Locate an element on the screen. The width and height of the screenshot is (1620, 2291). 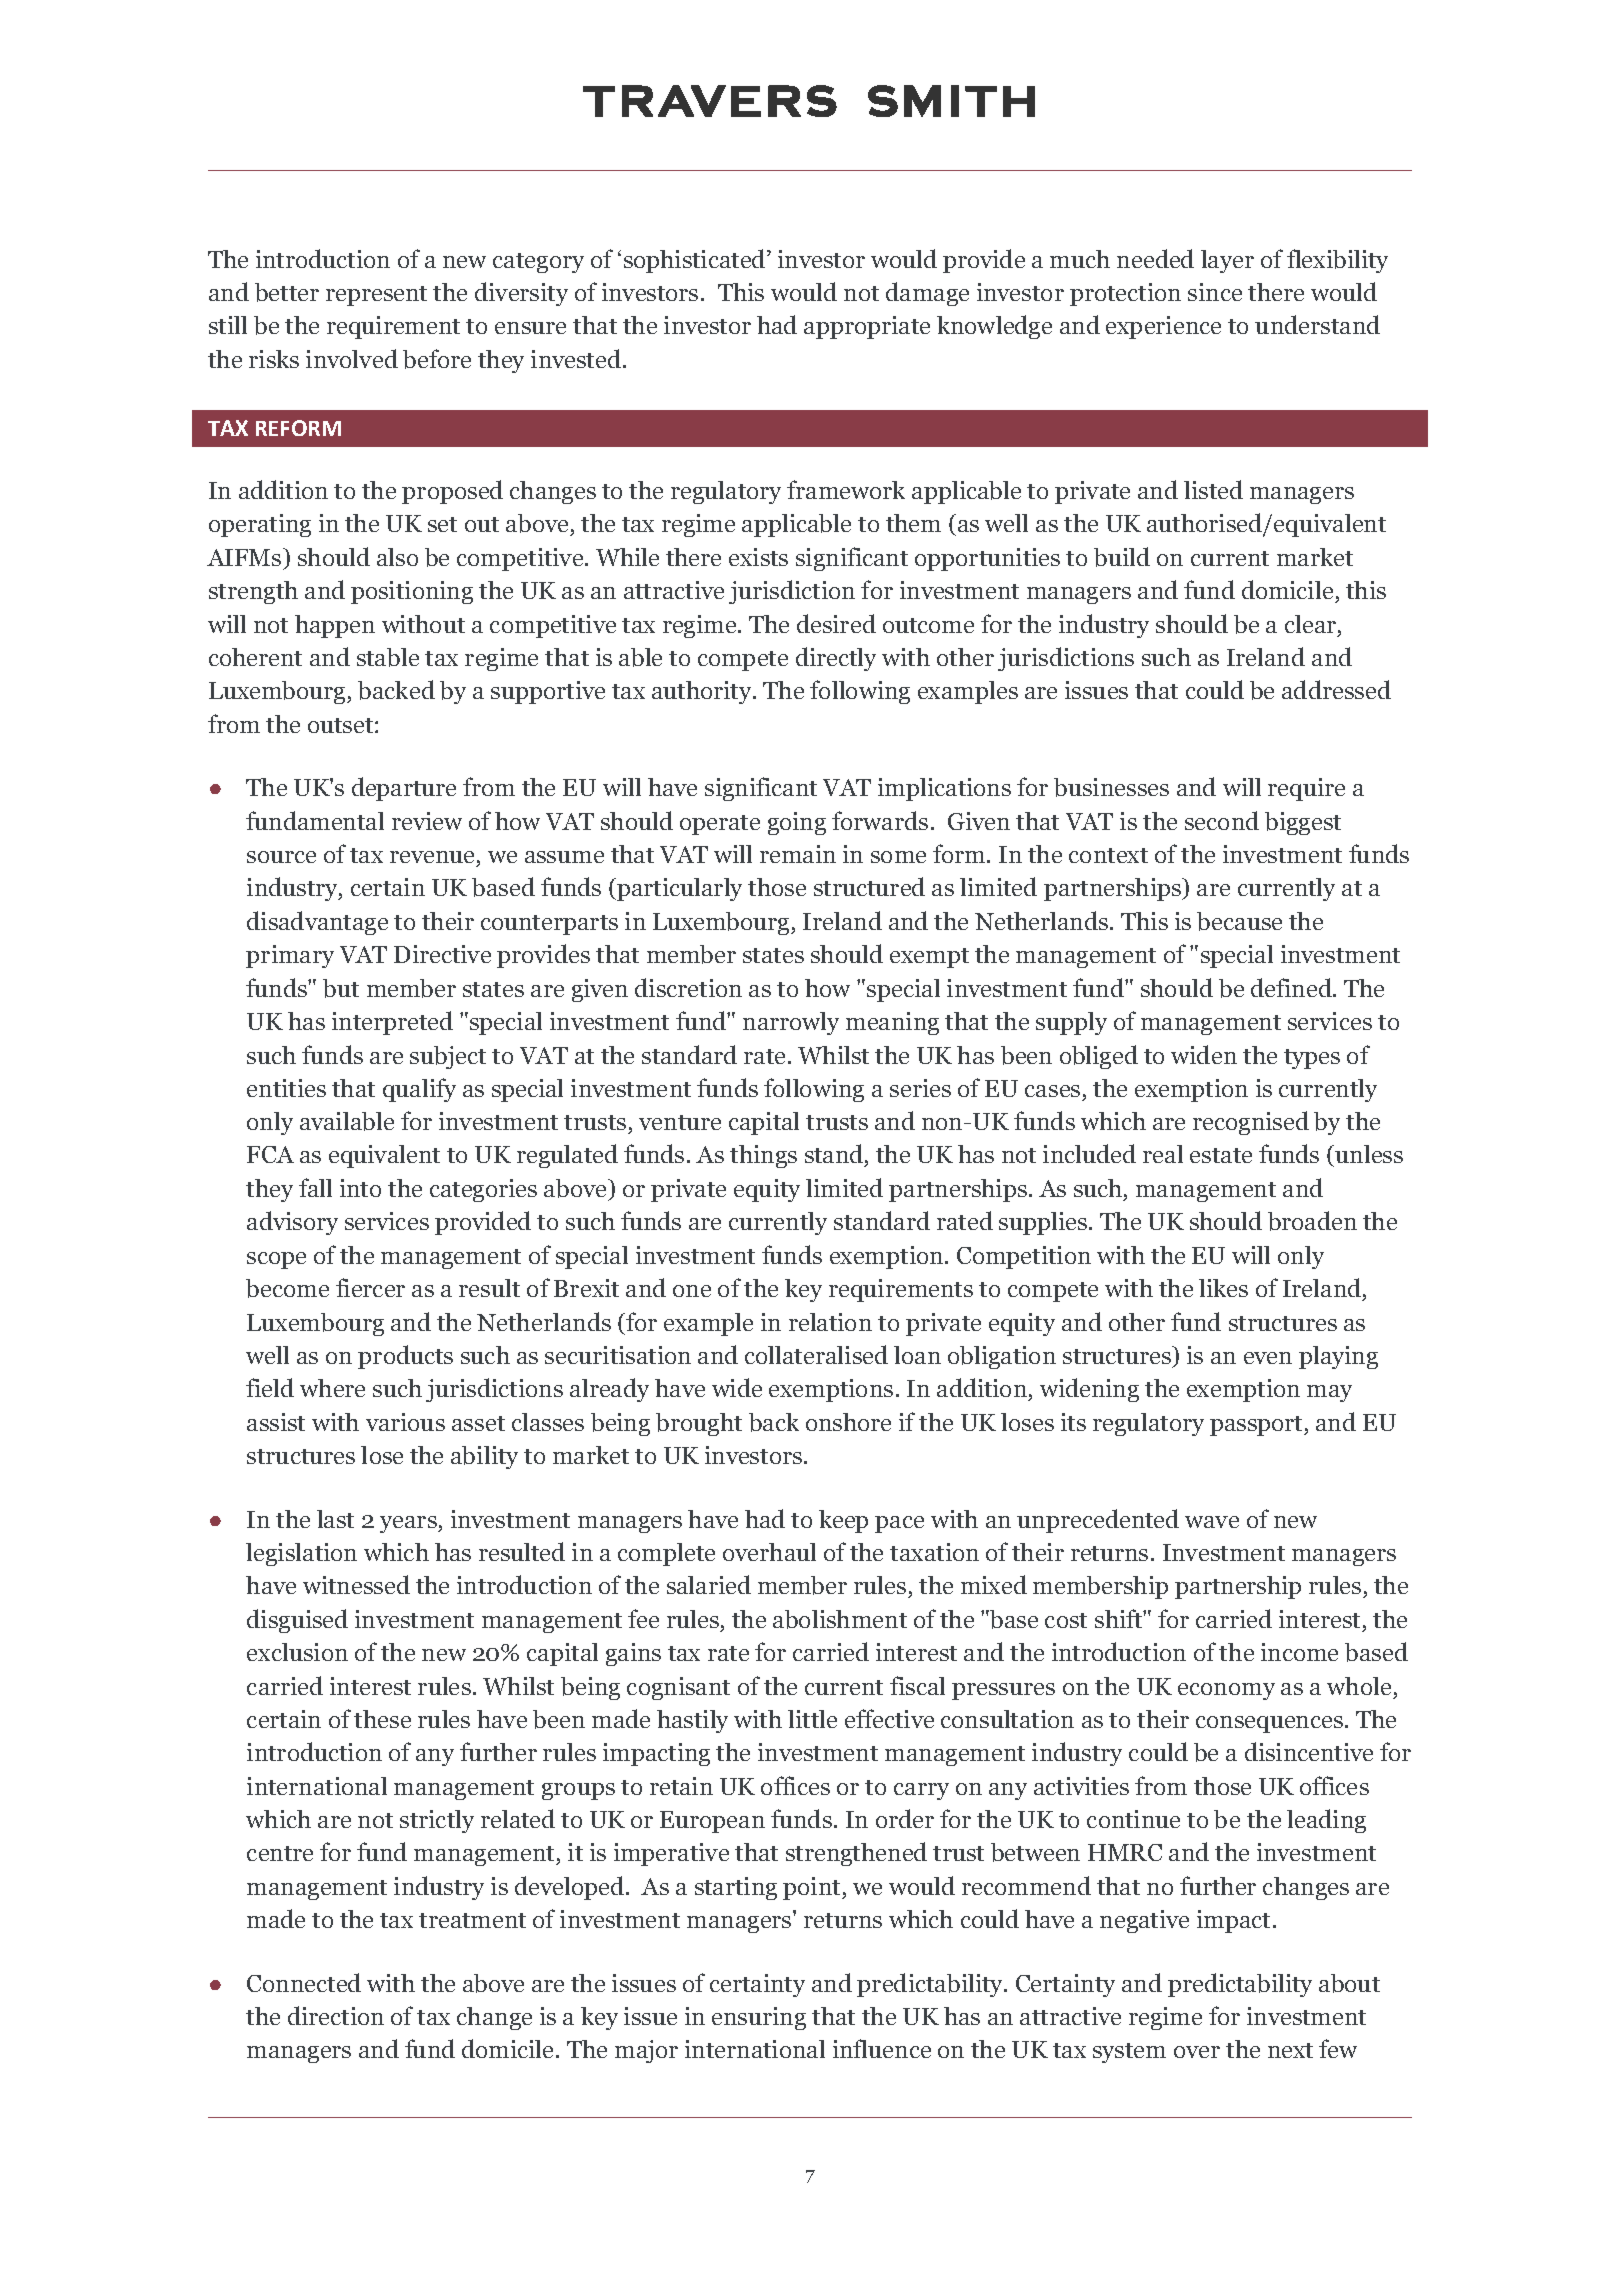
directly is located at coordinates (836, 659).
